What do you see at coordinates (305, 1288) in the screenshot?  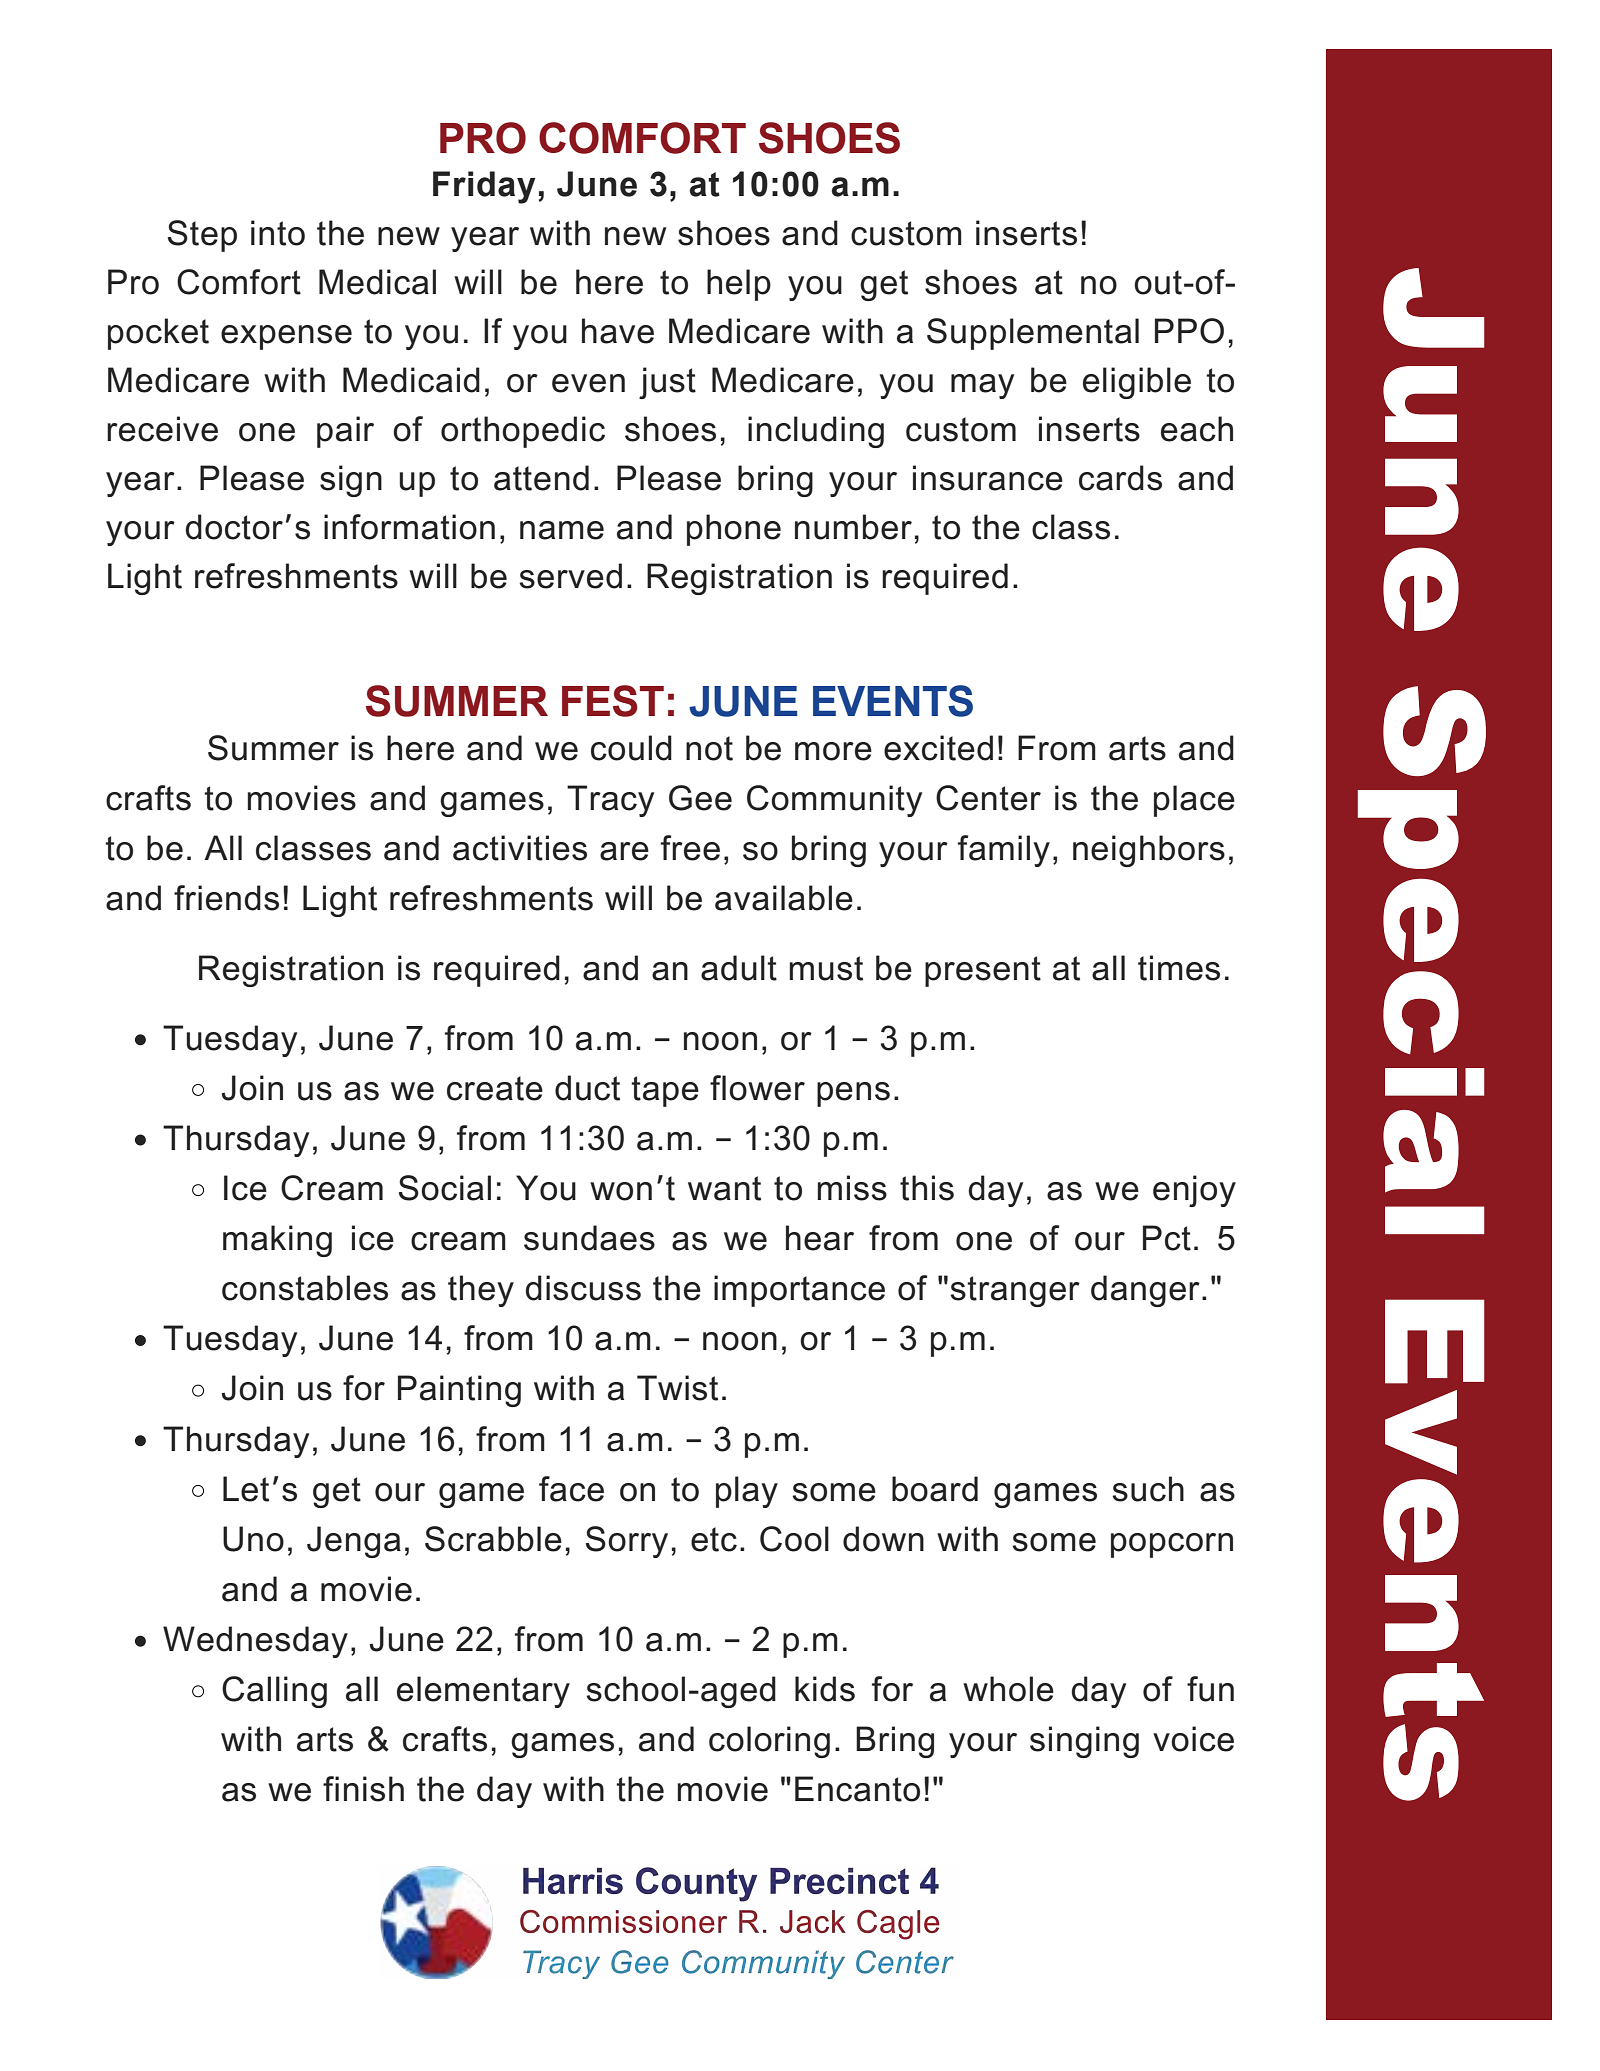 I see `constables` at bounding box center [305, 1288].
